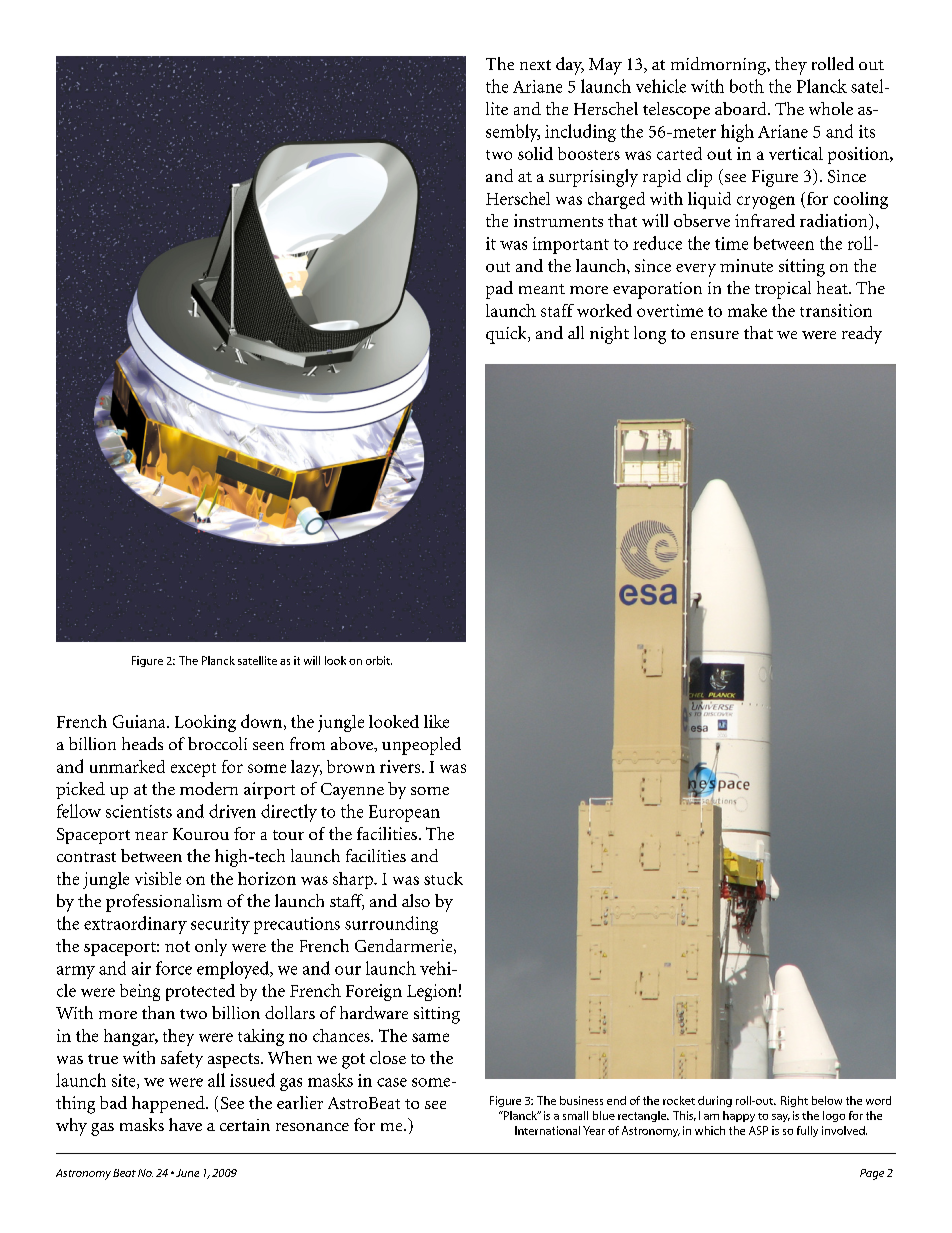 This page has width=952, height=1233. What do you see at coordinates (535, 153) in the page?
I see `solid` at bounding box center [535, 153].
